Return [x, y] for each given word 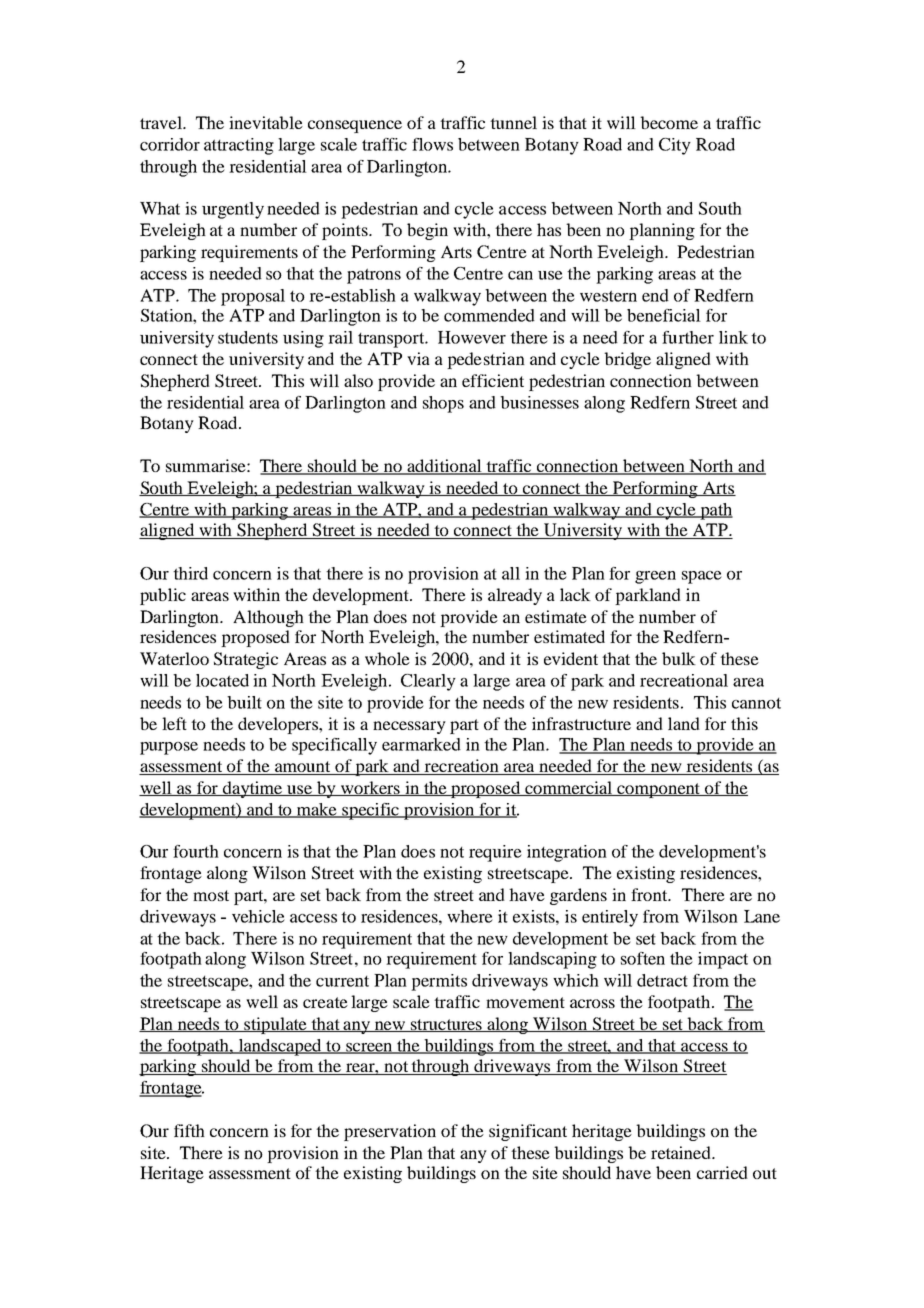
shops [443, 404]
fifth [189, 1130]
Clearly [428, 682]
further [688, 337]
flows [432, 144]
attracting [239, 146]
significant [528, 1132]
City [675, 146]
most [211, 895]
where [470, 916]
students [248, 337]
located [222, 680]
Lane [762, 916]
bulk [679, 658]
